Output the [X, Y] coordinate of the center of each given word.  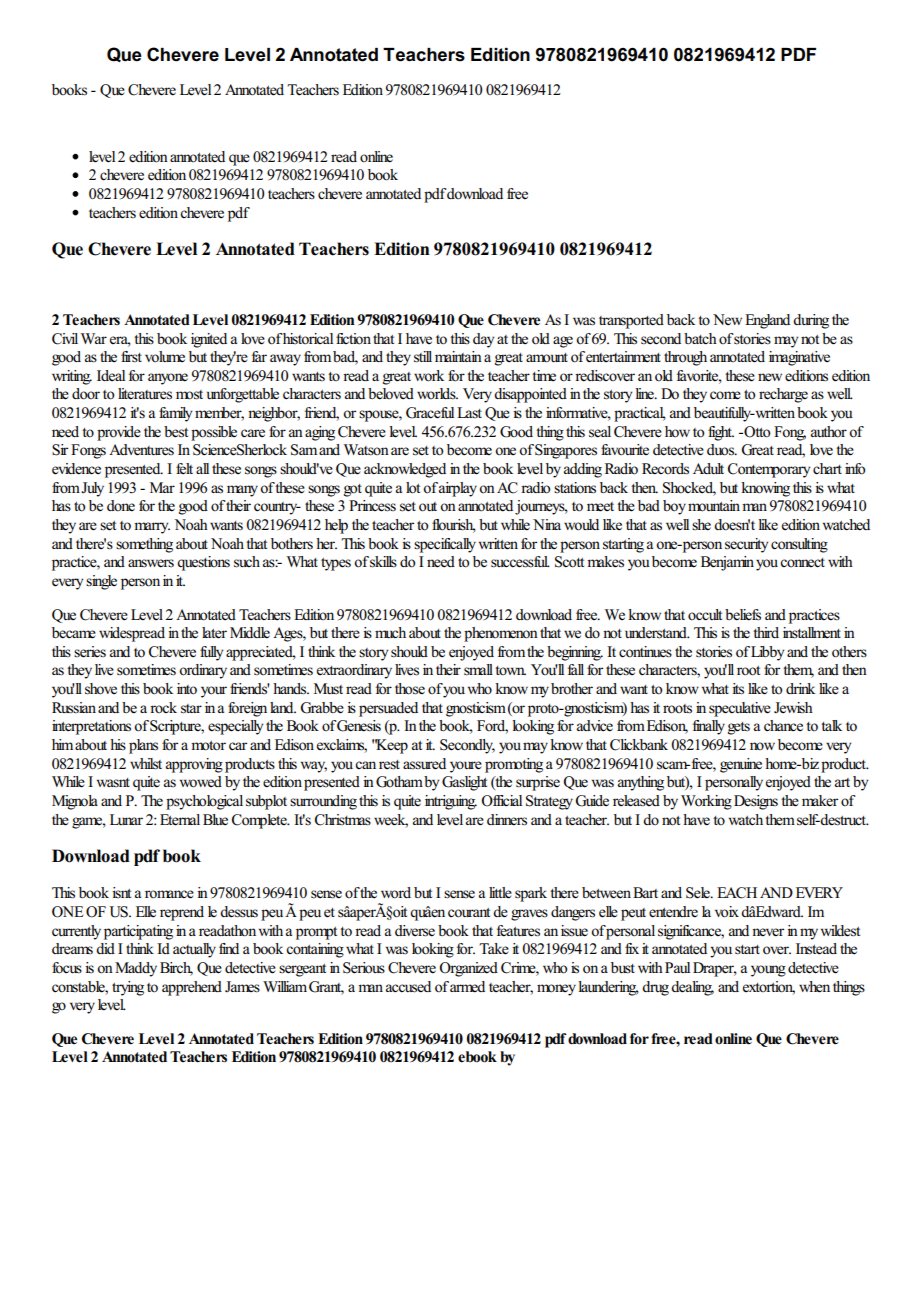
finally [709, 727]
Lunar [126, 819]
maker [820, 801]
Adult [708, 468]
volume [165, 357]
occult [705, 615]
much [390, 632]
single [101, 582]
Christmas [343, 820]
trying [128, 988]
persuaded [388, 709]
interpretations [91, 727]
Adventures [141, 450]
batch [700, 339]
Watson [366, 450]
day [483, 340]
